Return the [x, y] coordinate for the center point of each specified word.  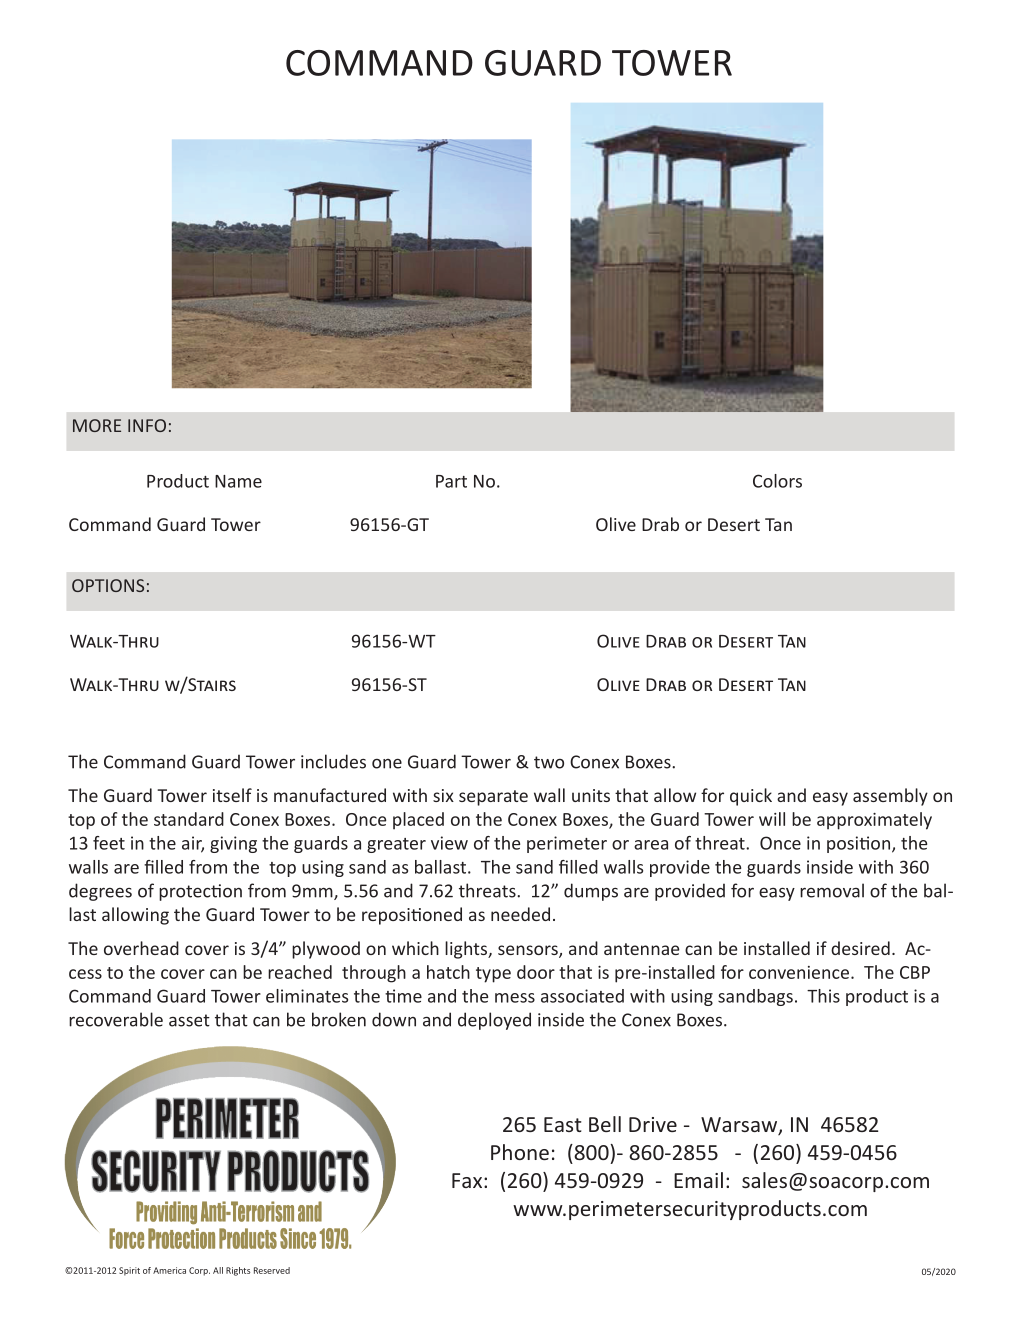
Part [451, 481]
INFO [147, 425]
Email [698, 1180]
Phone [520, 1152]
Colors [777, 481]
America [169, 1270]
